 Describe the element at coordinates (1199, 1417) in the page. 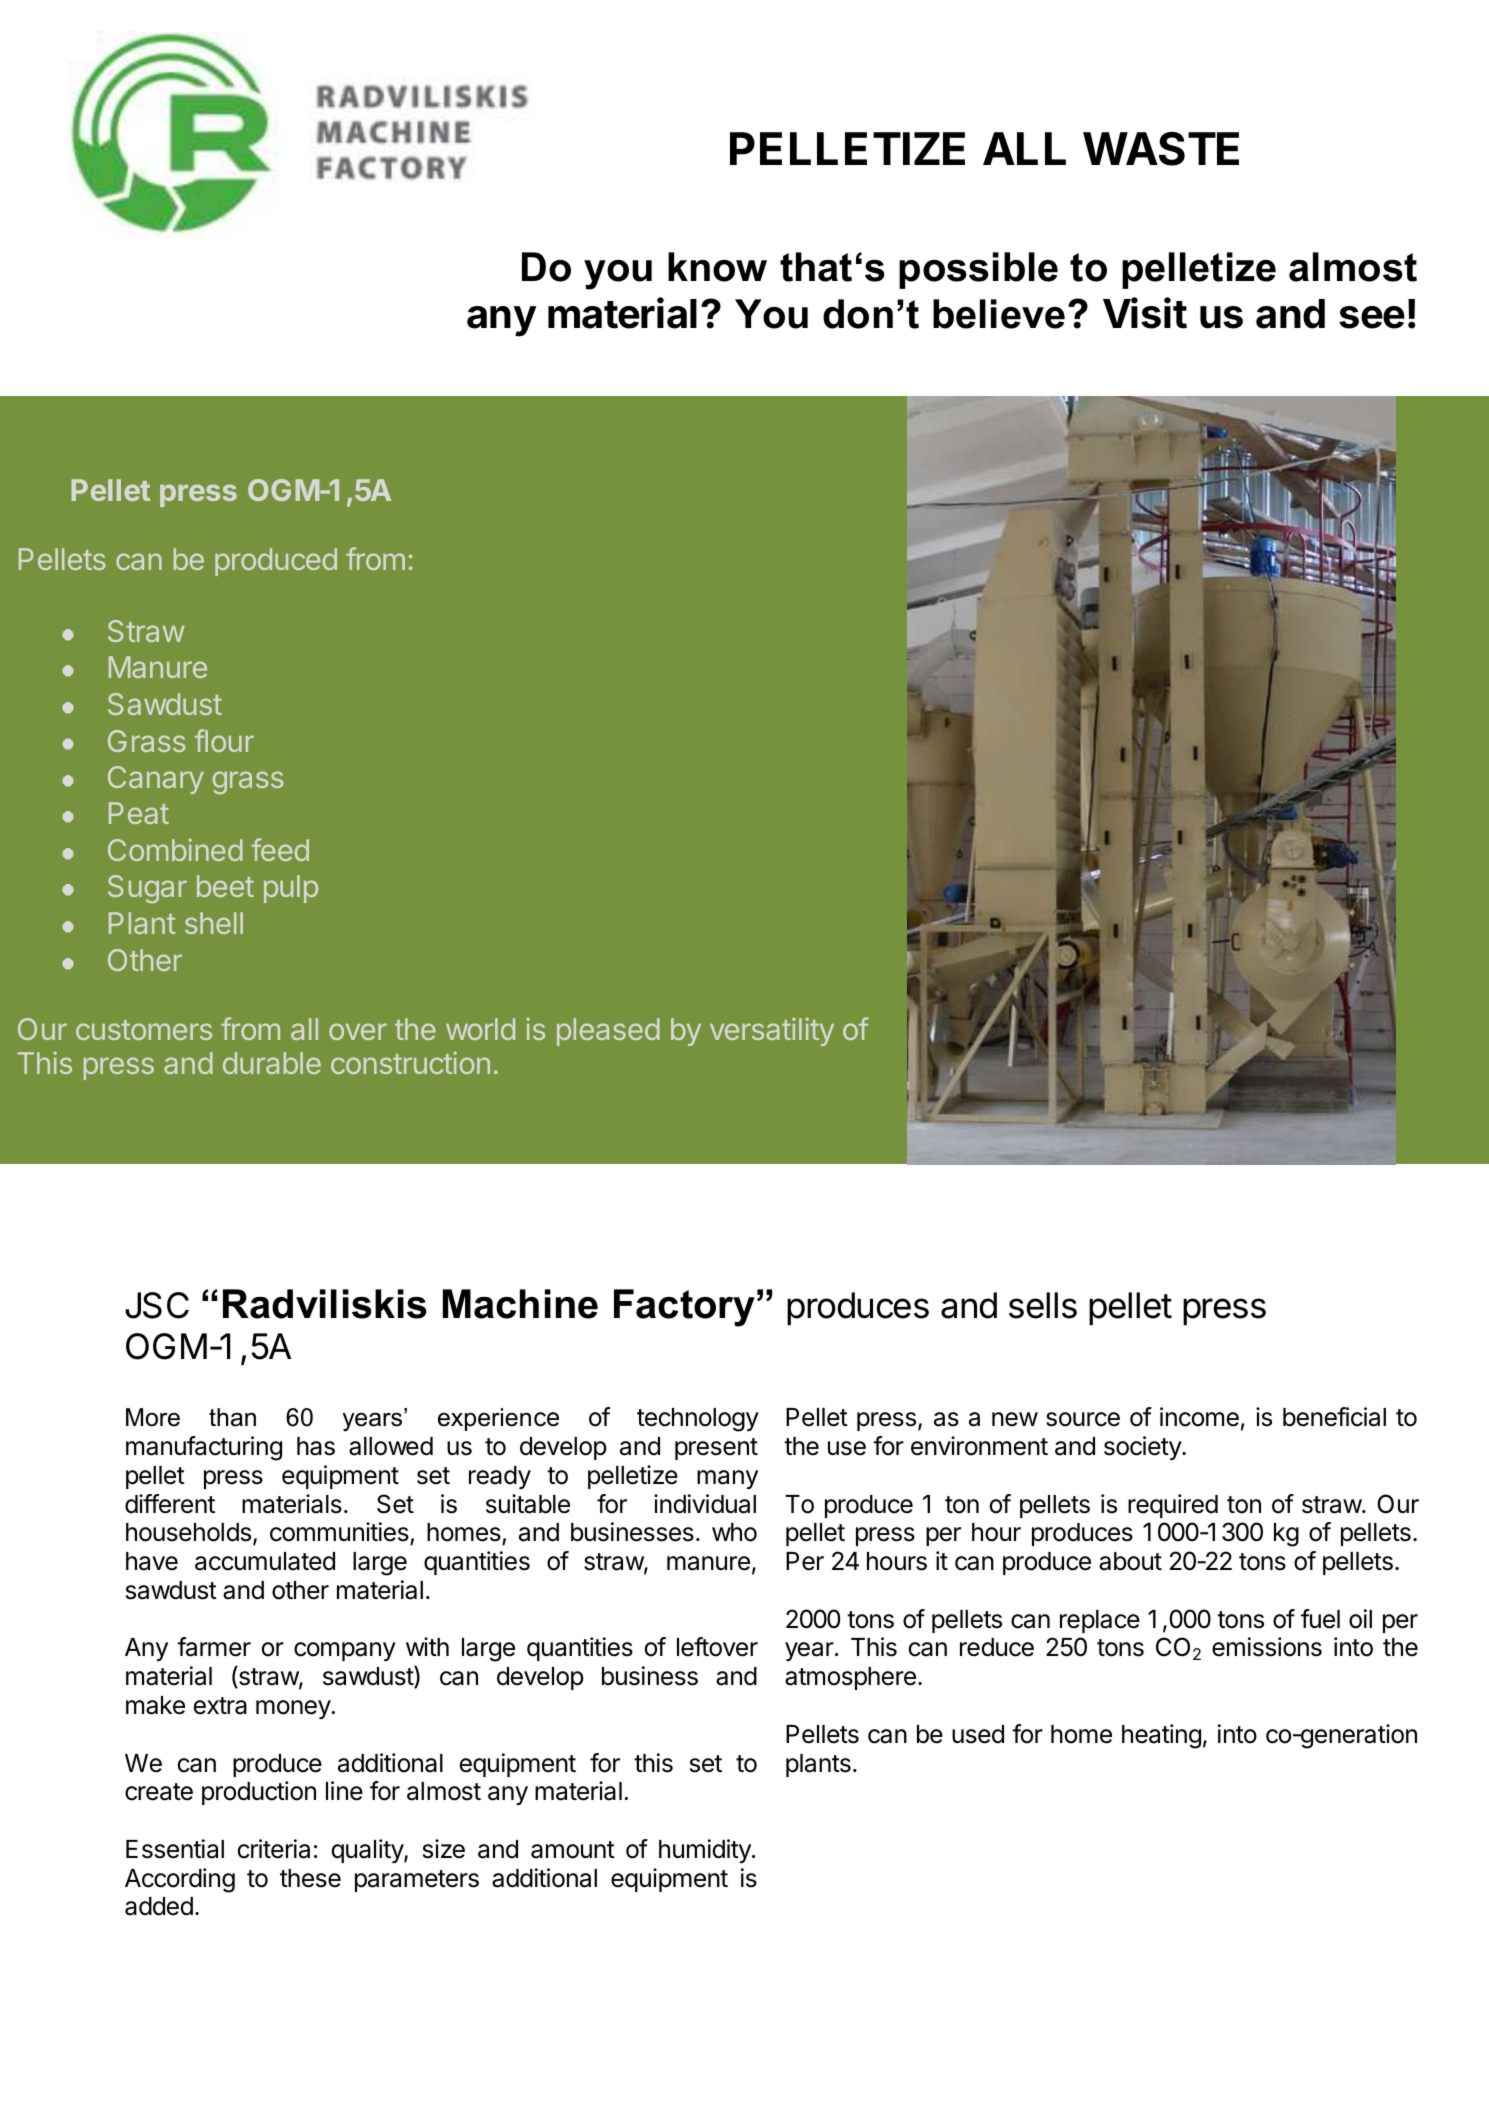

I see `income` at that location.
